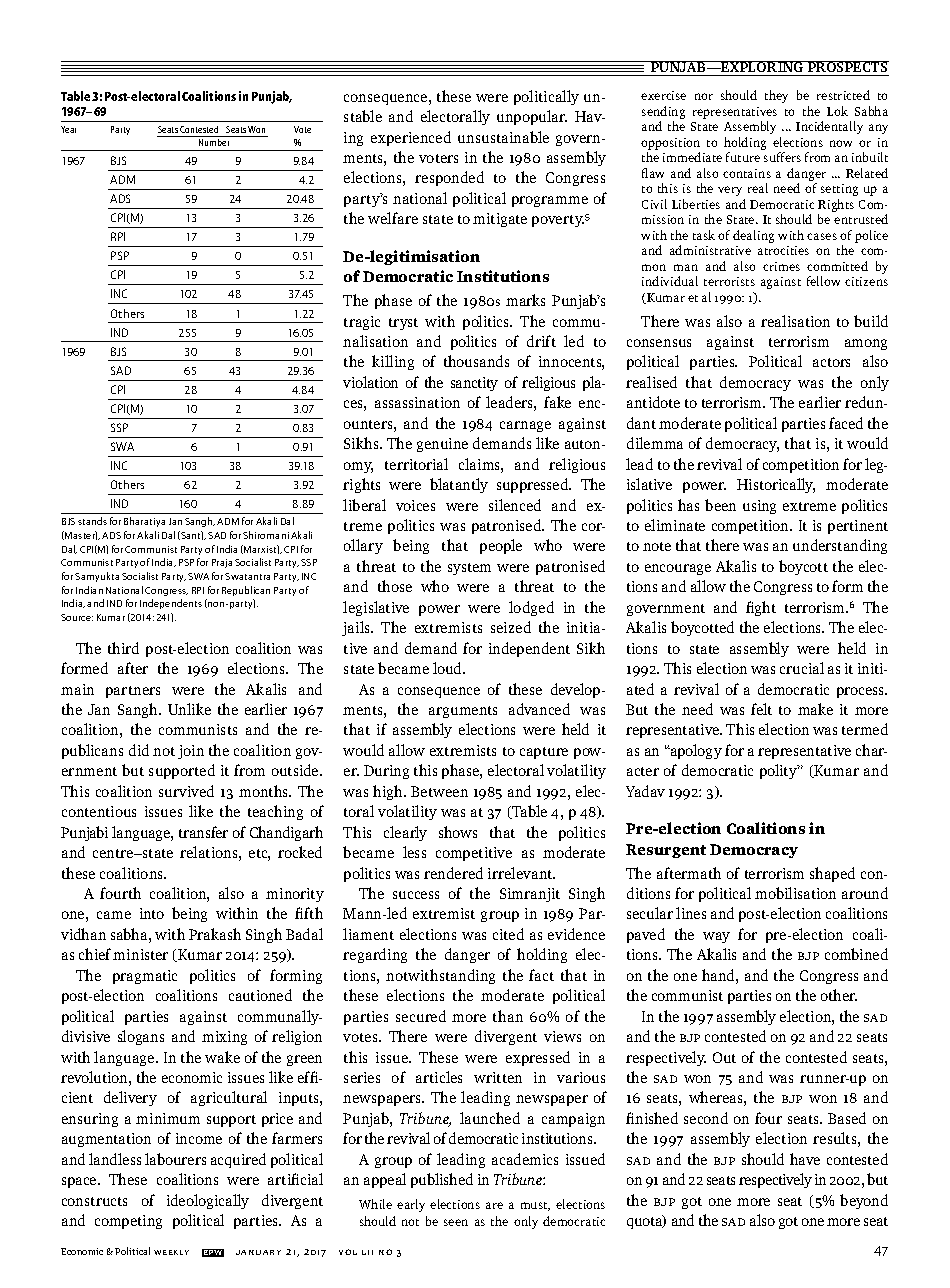 This screenshot has height=1288, width=950. What do you see at coordinates (776, 96) in the screenshot?
I see `they` at bounding box center [776, 96].
